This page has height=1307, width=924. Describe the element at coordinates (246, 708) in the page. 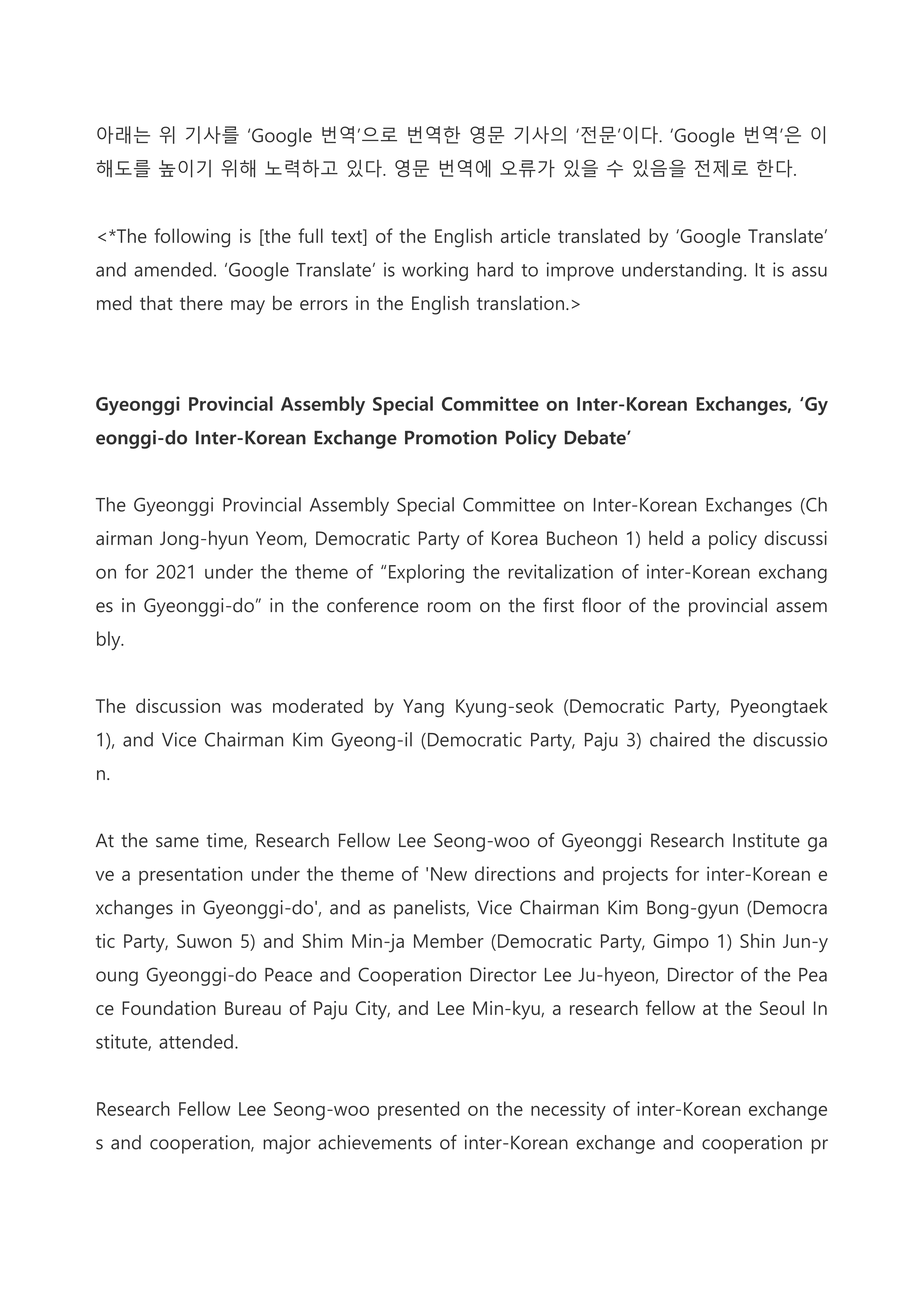

I see `was` at that location.
